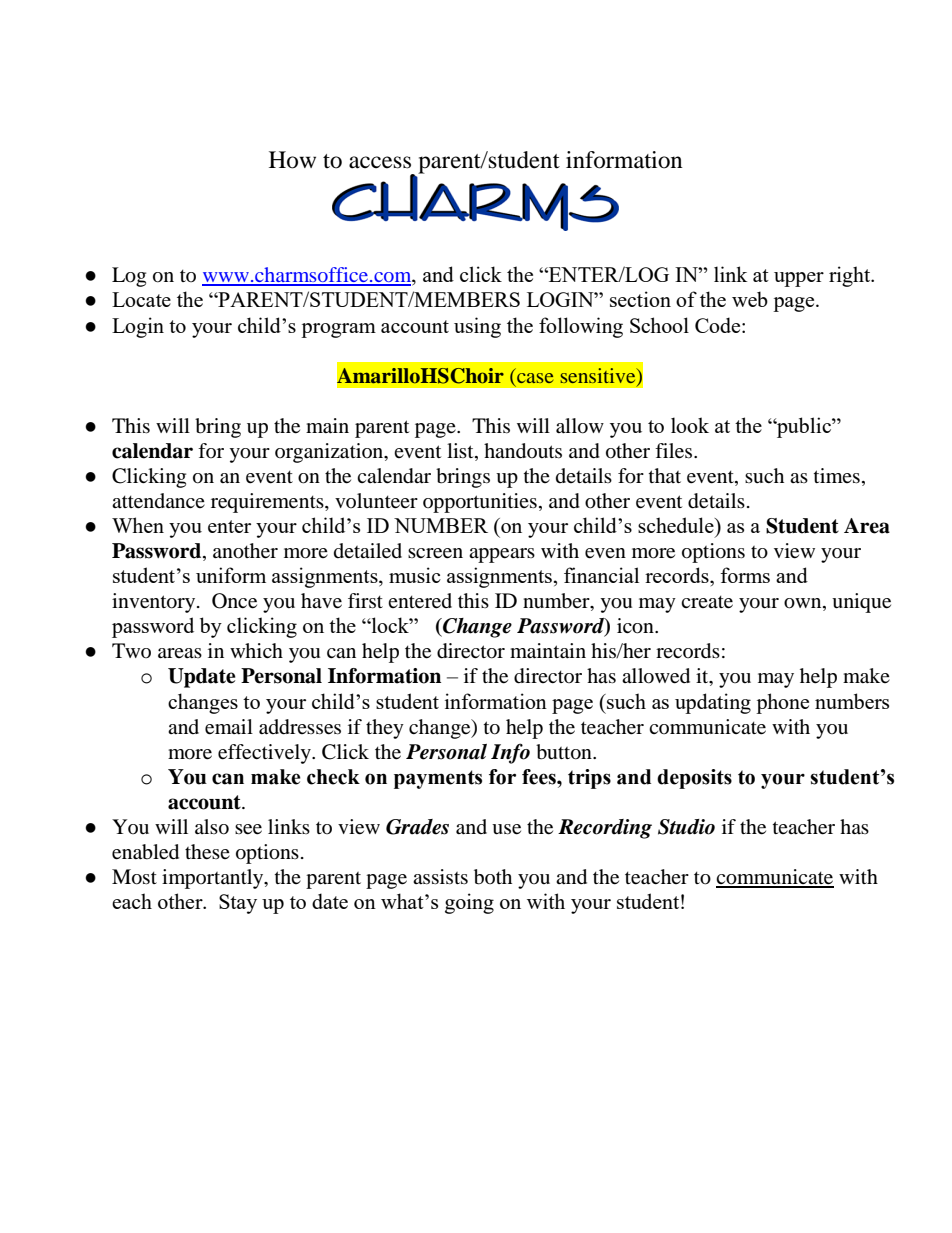 Image resolution: width=952 pixels, height=1233 pixels. I want to click on handouts, so click(523, 451).
